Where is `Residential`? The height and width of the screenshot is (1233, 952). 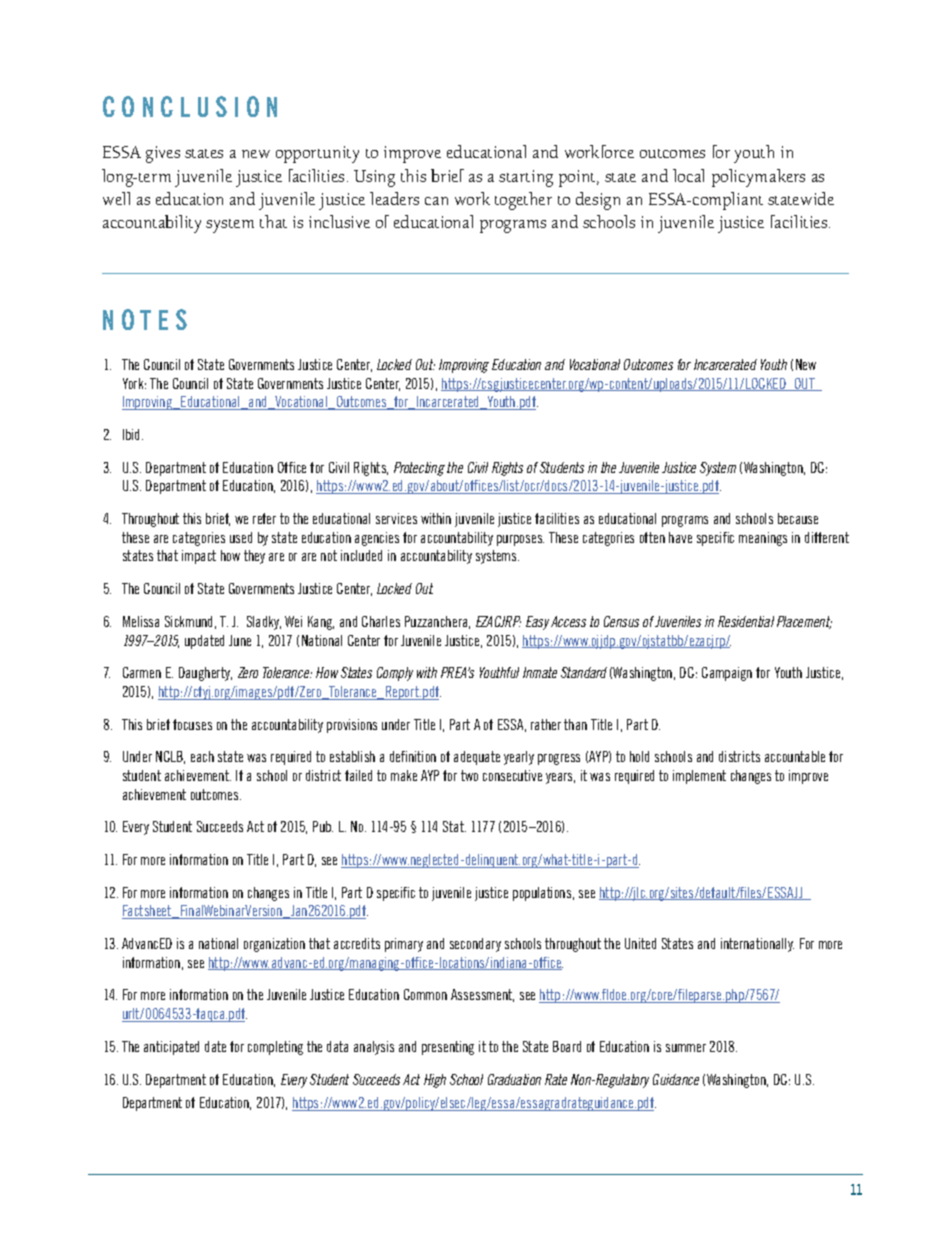 Residential is located at coordinates (746, 621).
